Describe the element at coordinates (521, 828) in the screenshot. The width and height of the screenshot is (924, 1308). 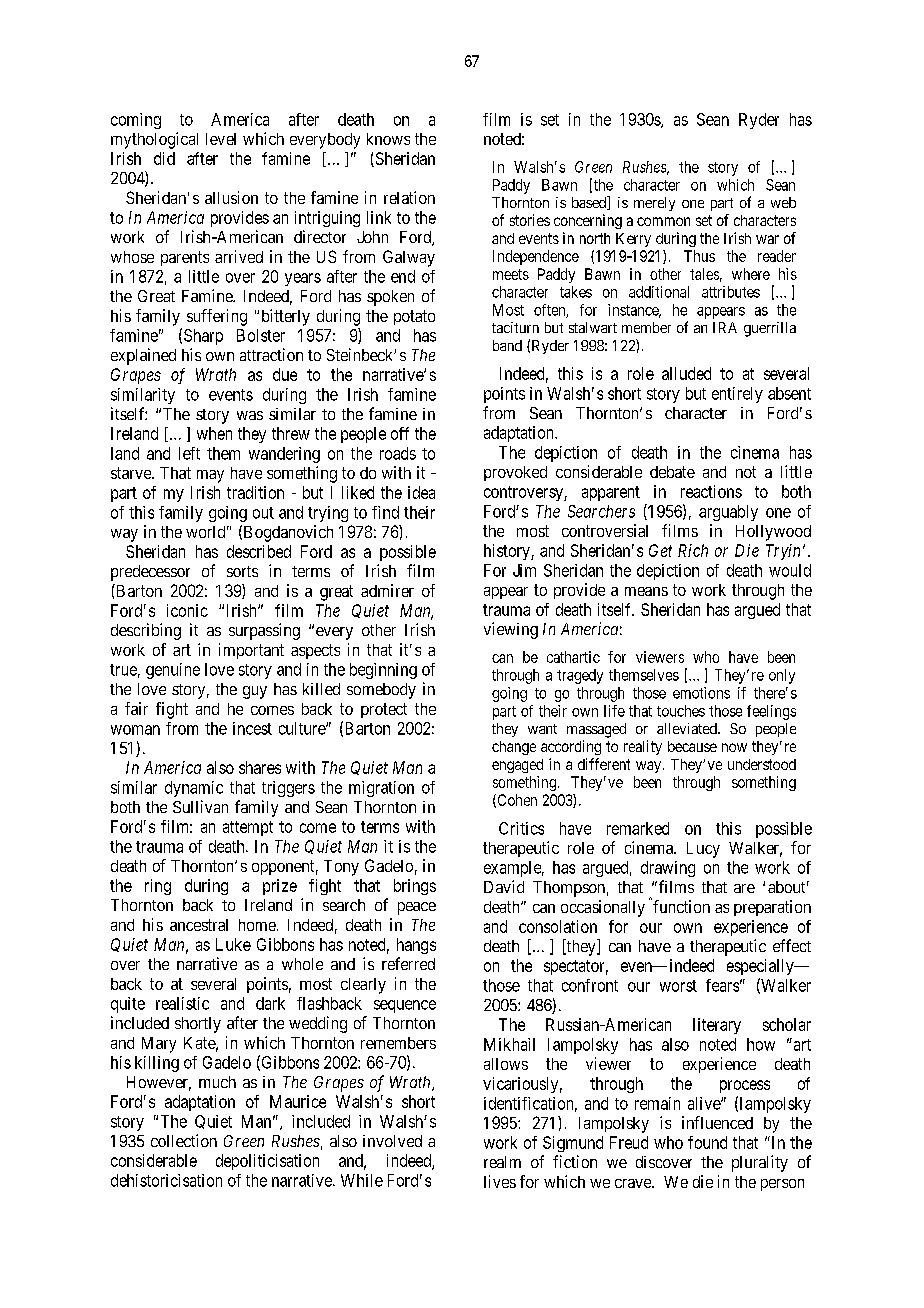
I see `Critics` at that location.
